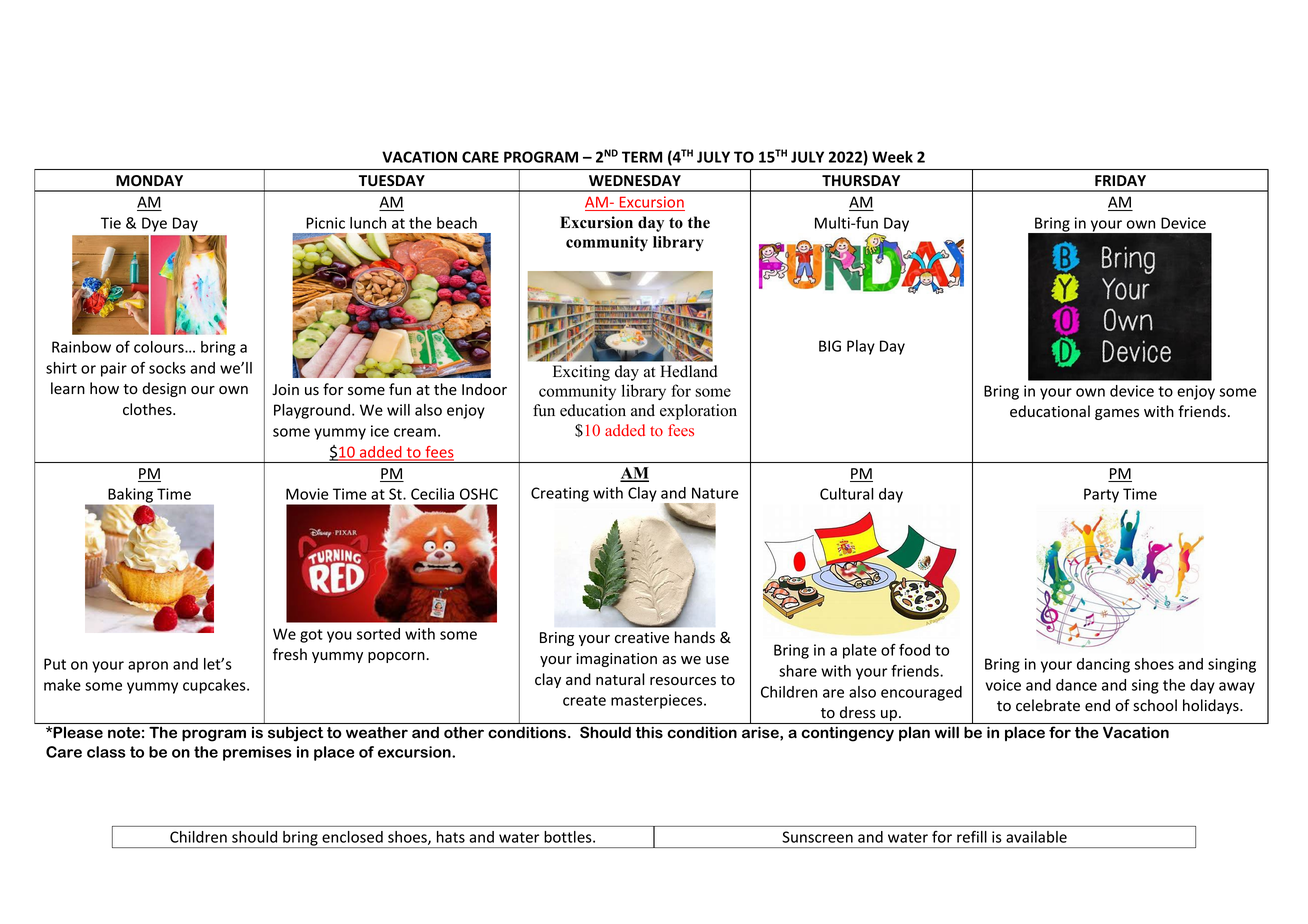 Image resolution: width=1308 pixels, height=924 pixels. I want to click on fresh, so click(290, 654).
